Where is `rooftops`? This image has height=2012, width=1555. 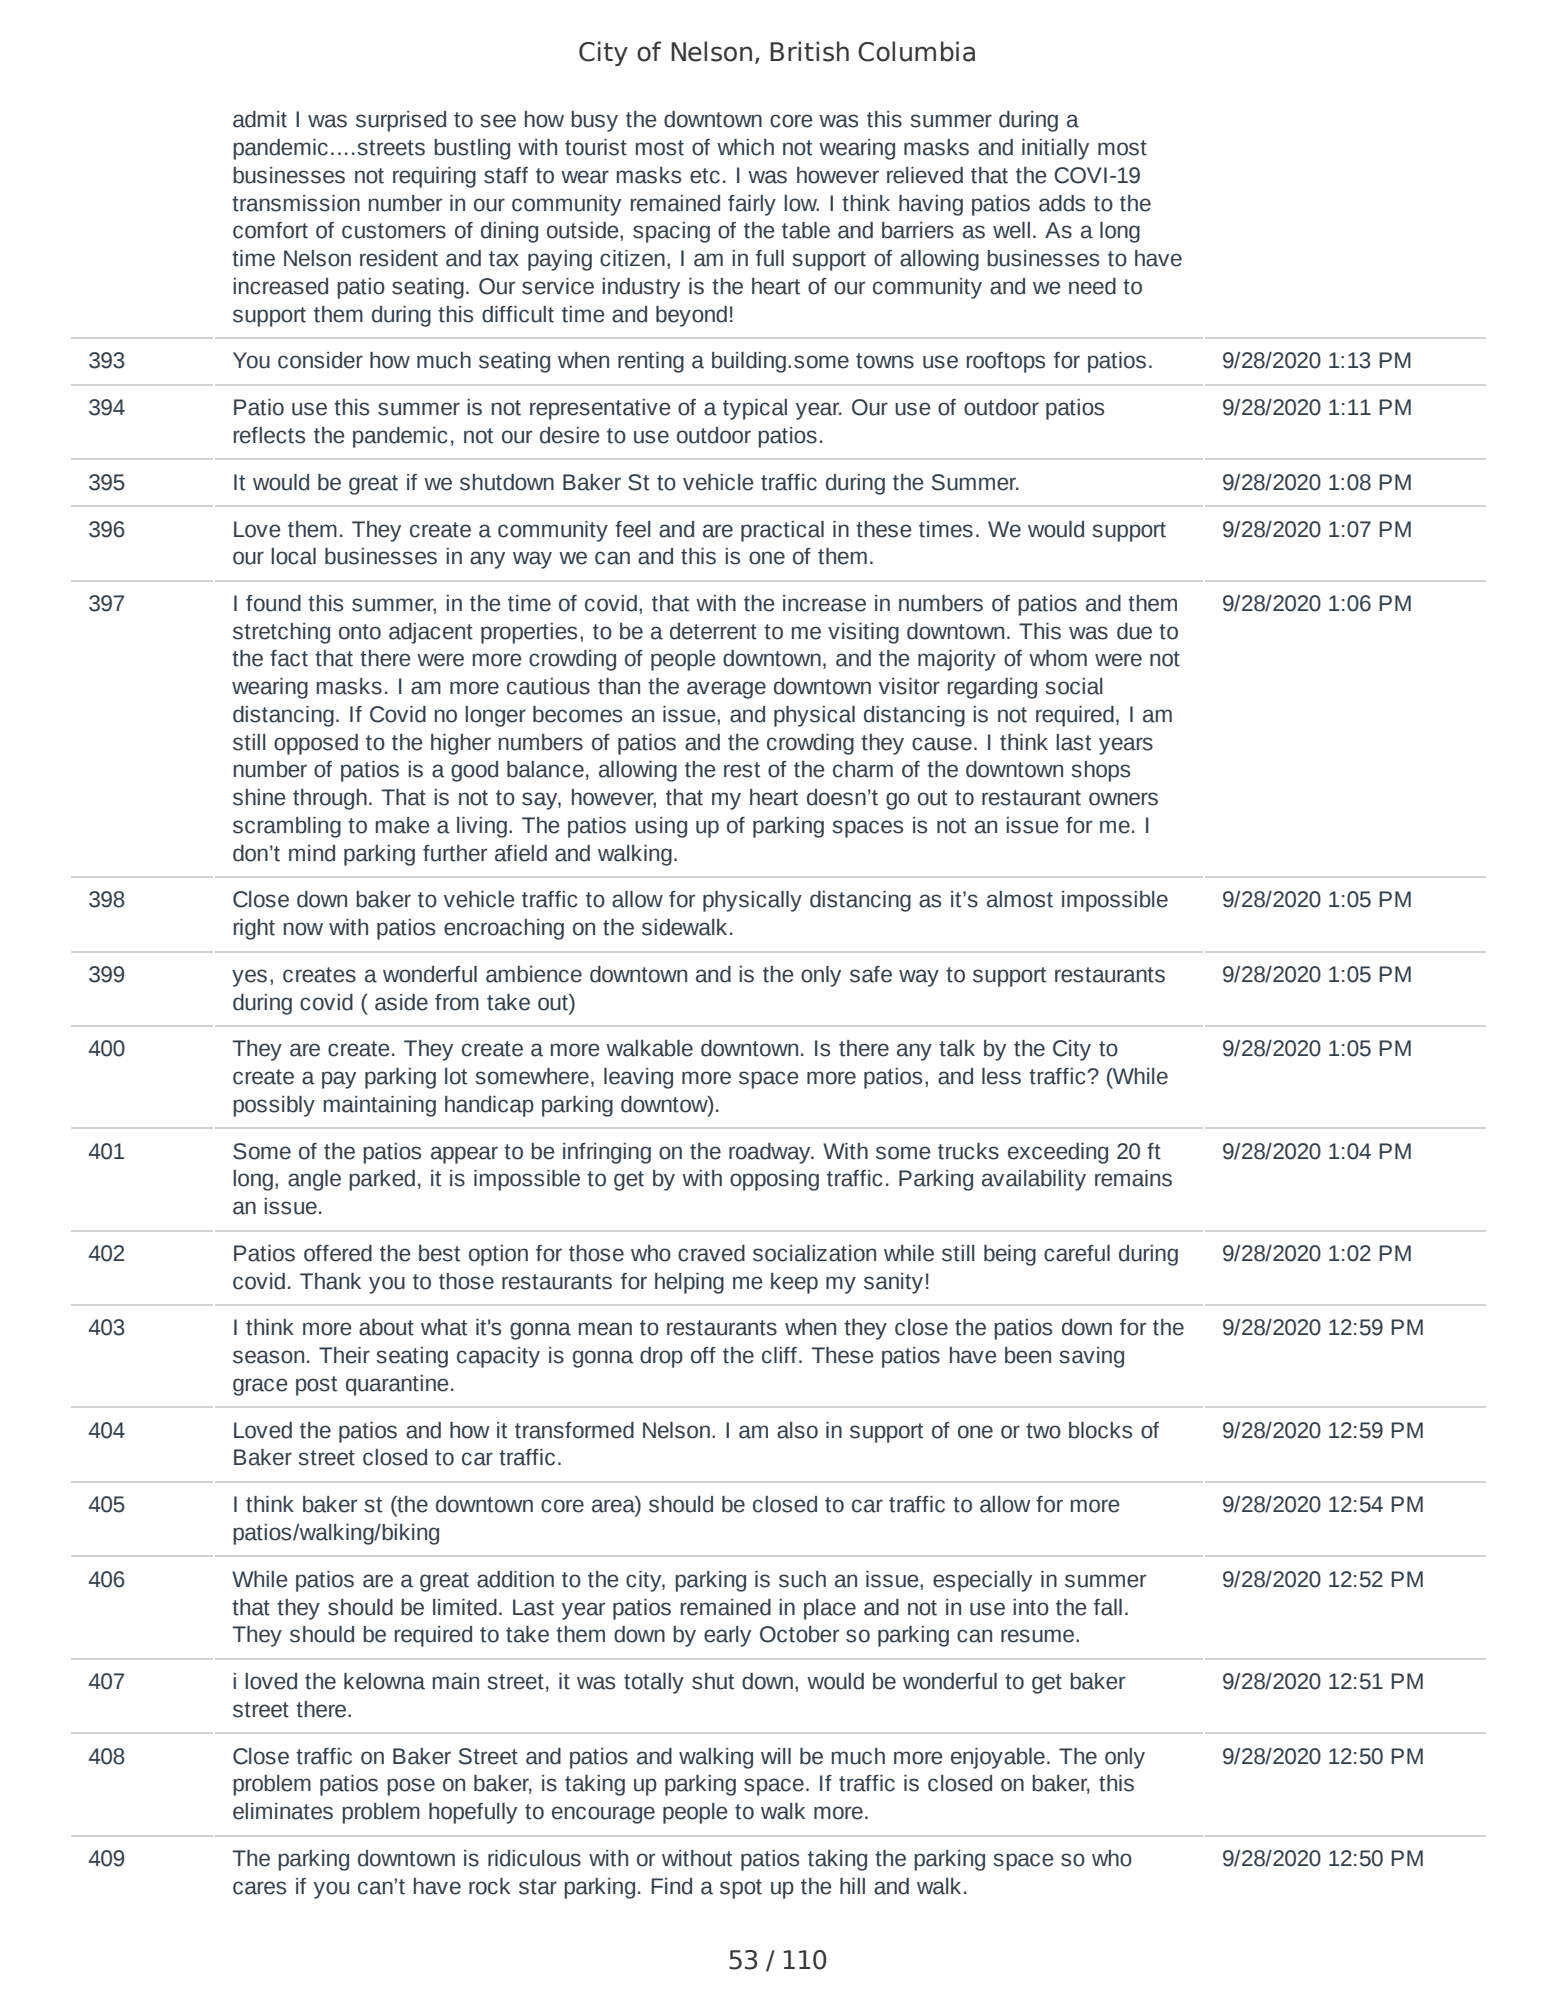 rooftops is located at coordinates (1005, 362).
